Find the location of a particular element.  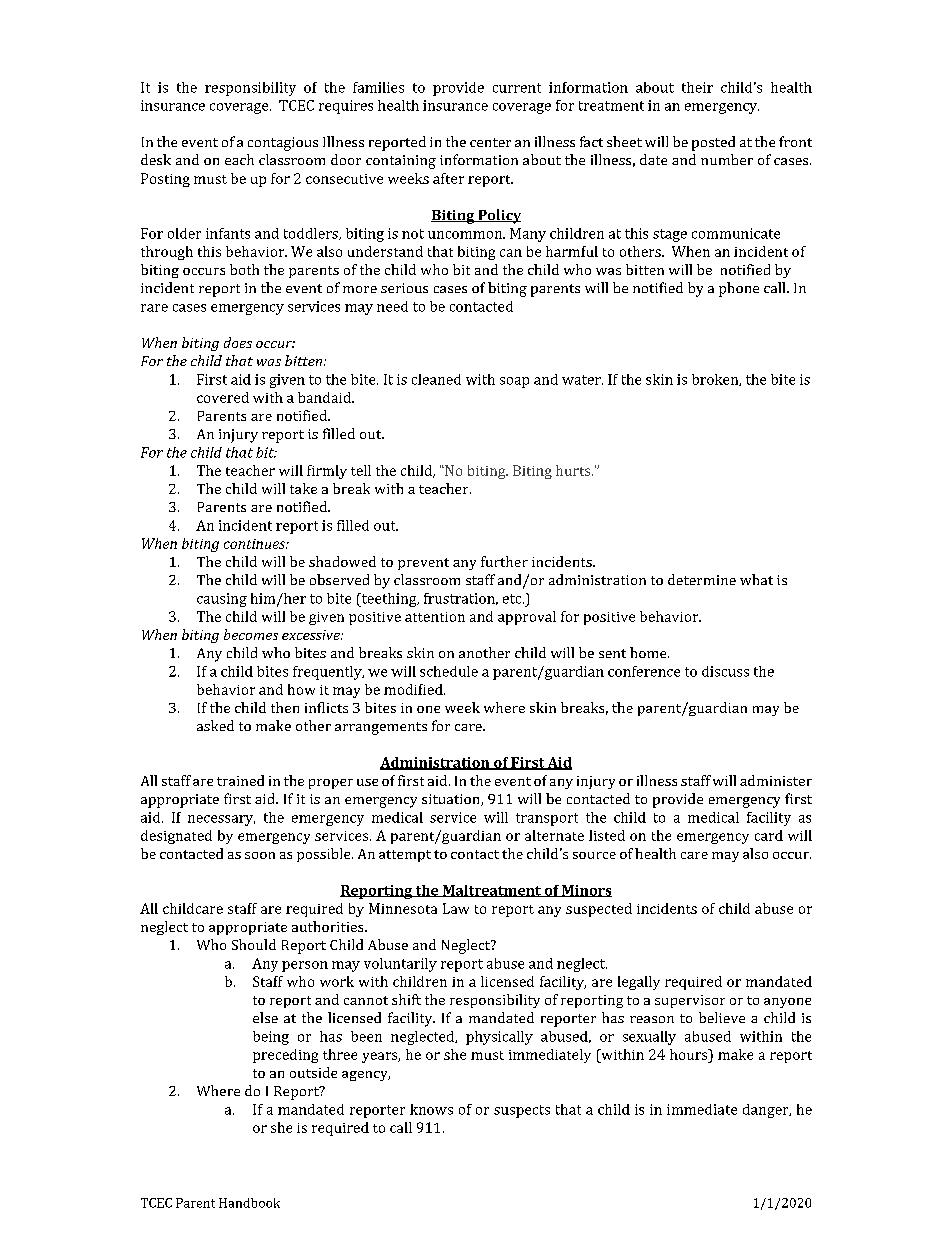

posted is located at coordinates (713, 143).
